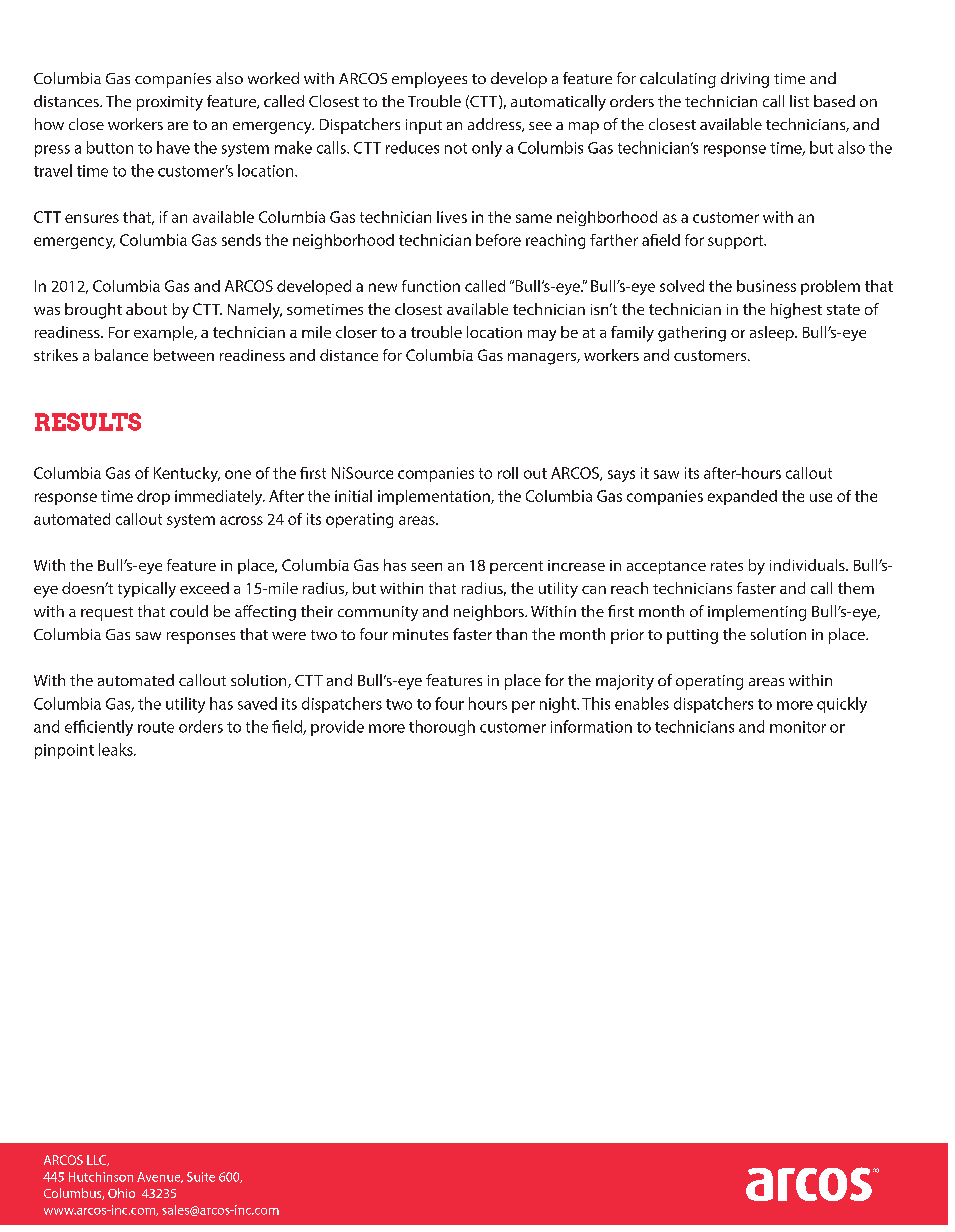 The image size is (955, 1232). I want to click on thorough, so click(442, 728).
